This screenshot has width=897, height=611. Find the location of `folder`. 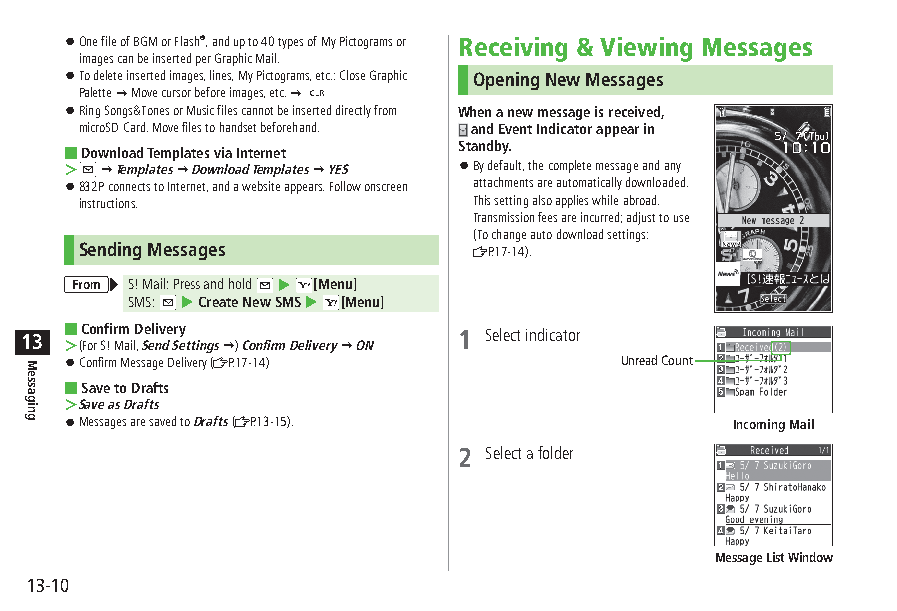

folder is located at coordinates (555, 452).
